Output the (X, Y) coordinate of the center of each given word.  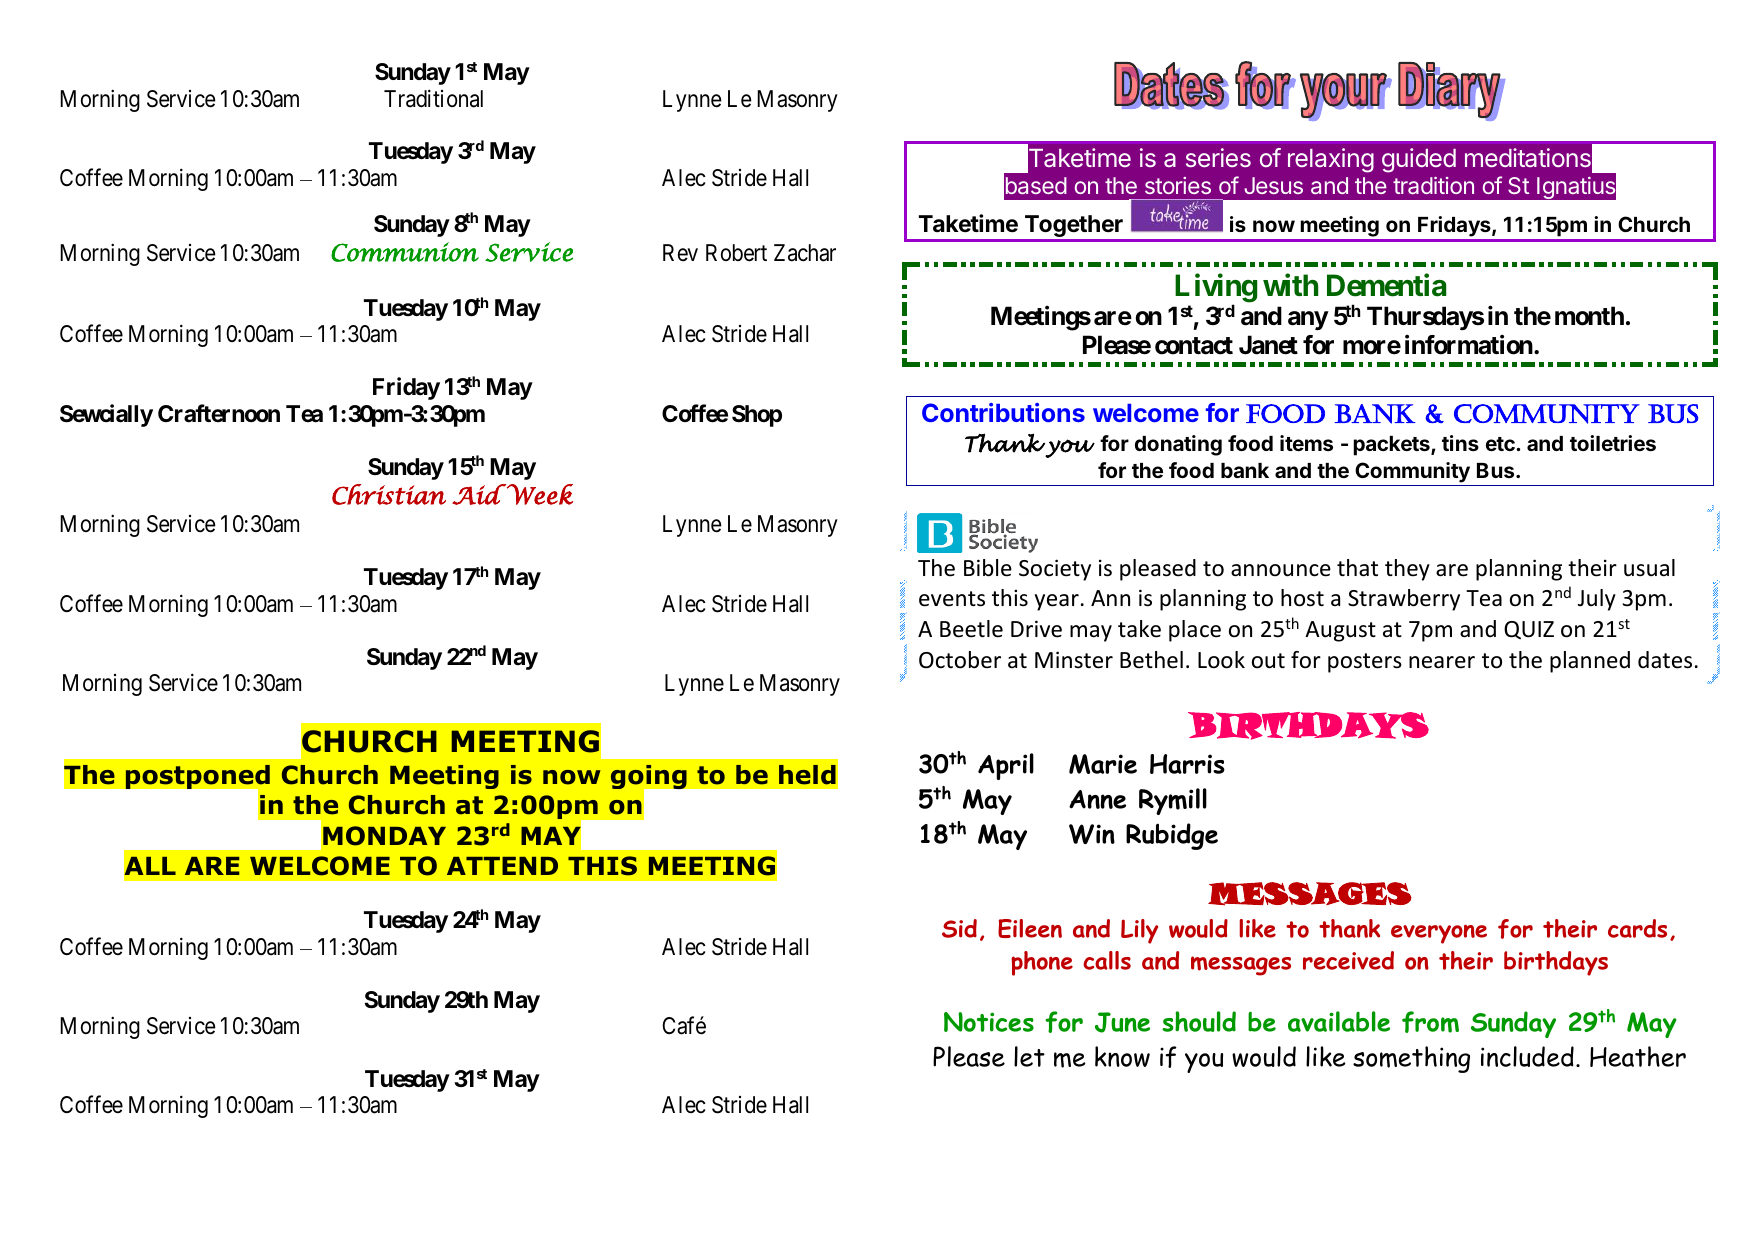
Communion (405, 252)
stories (1178, 185)
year (1057, 602)
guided (1419, 160)
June (1122, 1022)
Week (539, 494)
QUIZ (1529, 630)
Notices (989, 1022)
